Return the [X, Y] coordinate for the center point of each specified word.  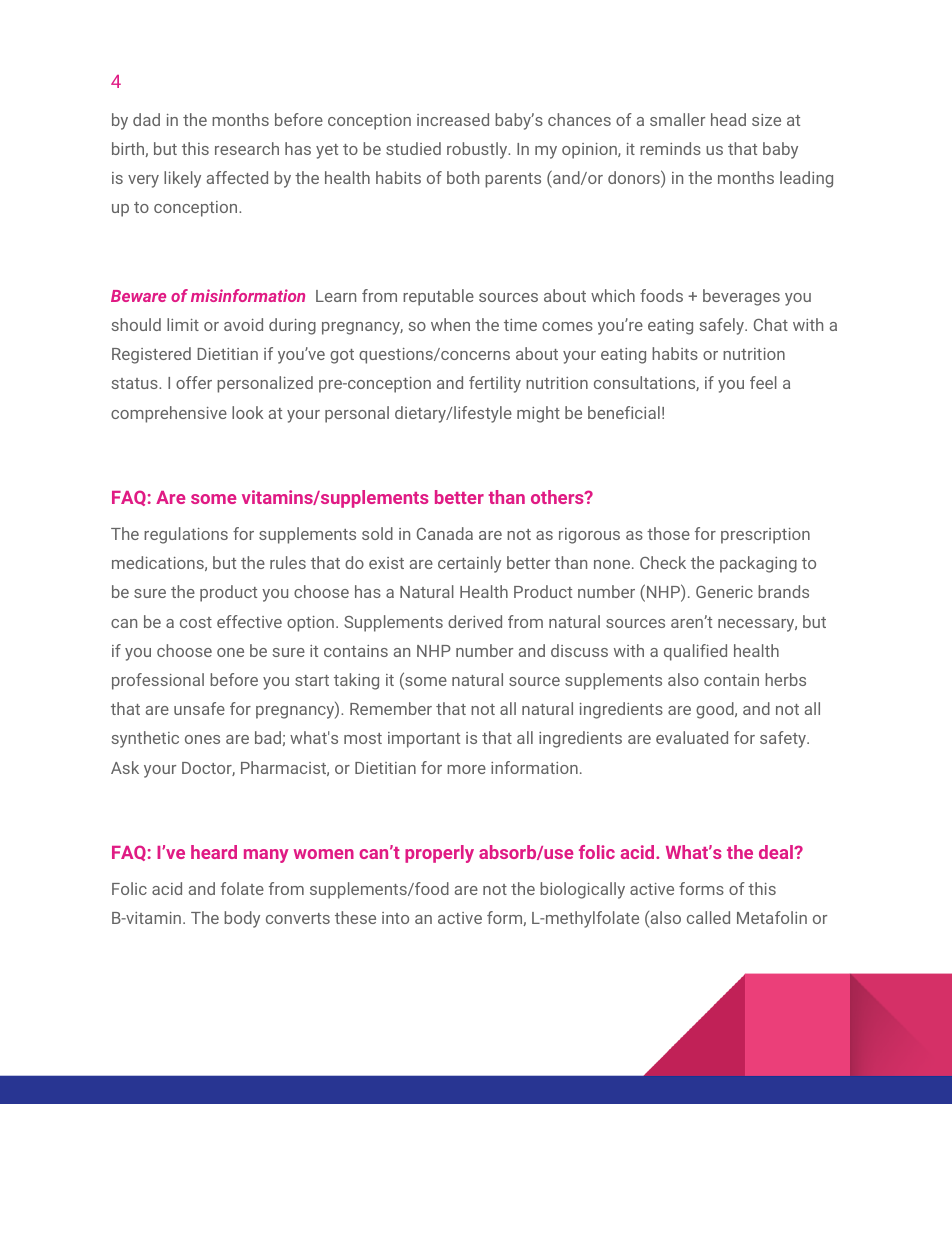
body [242, 919]
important [424, 740]
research [247, 148]
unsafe [199, 708]
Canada [445, 533]
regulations [186, 535]
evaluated [692, 737]
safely [722, 326]
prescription [765, 536]
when [450, 324]
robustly [478, 150]
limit [183, 324]
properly [439, 854]
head [728, 119]
